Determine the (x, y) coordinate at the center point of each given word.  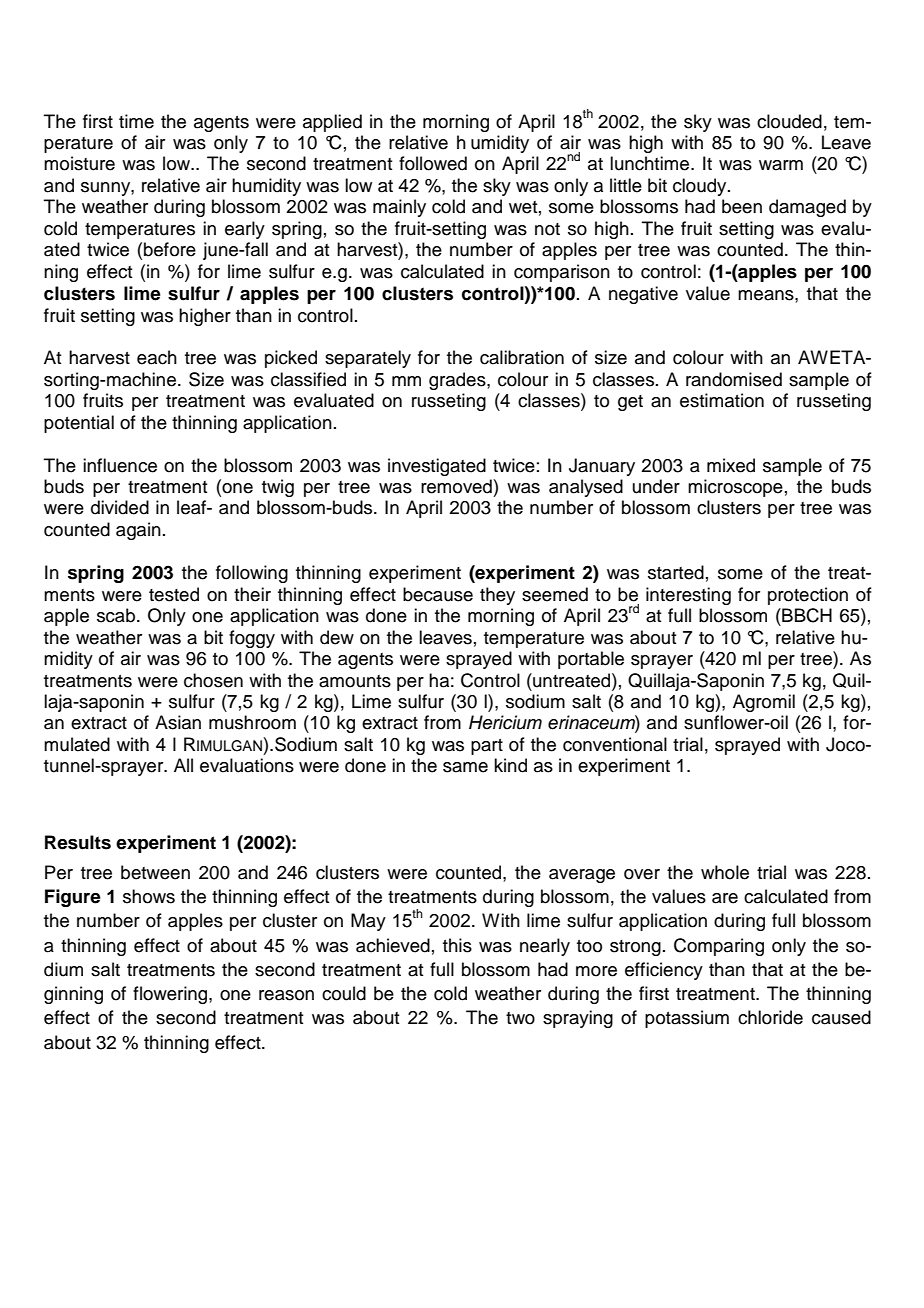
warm (781, 165)
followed (433, 163)
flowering (171, 995)
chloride (770, 1017)
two (520, 1018)
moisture (79, 163)
